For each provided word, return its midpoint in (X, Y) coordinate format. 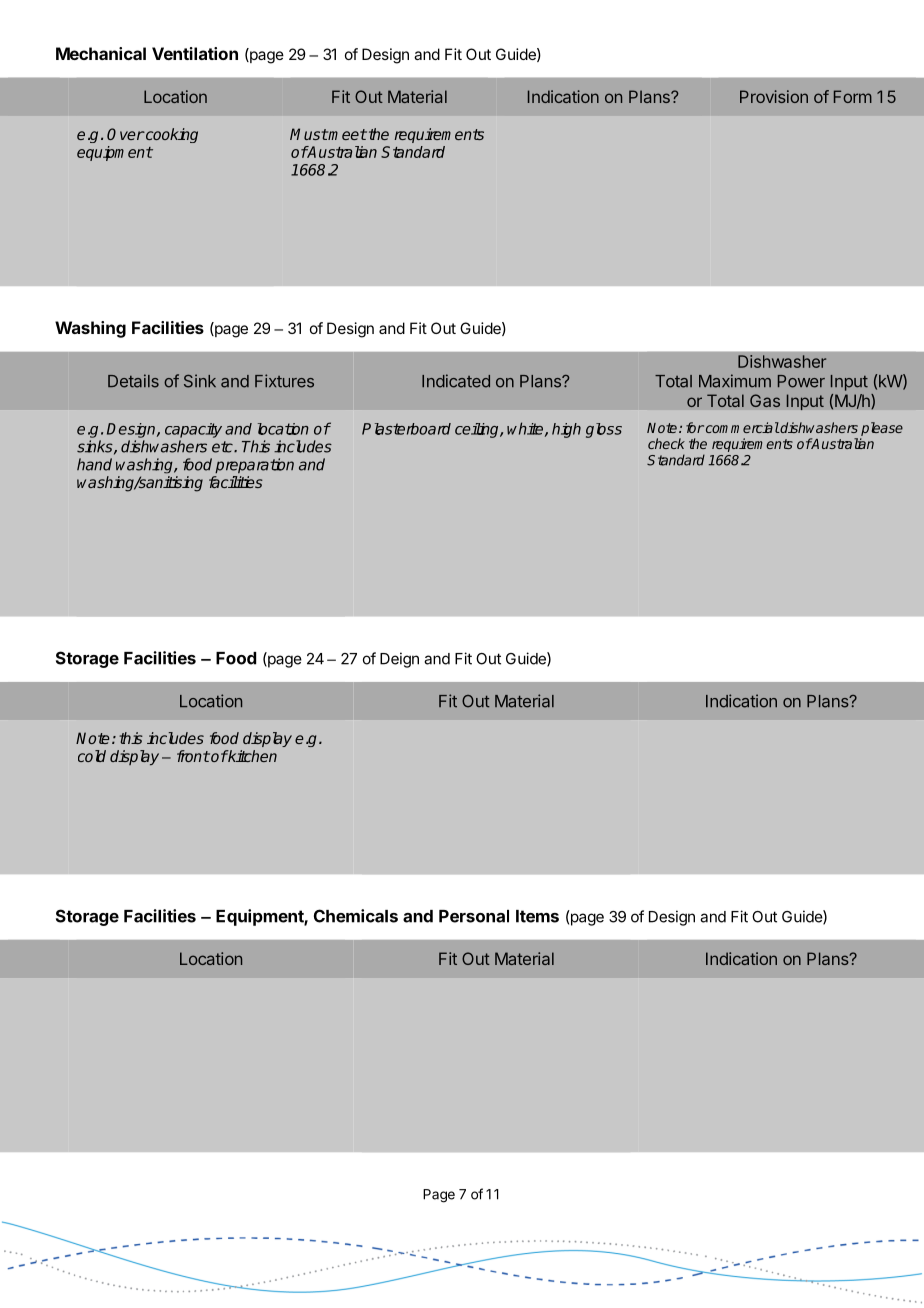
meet (347, 134)
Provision (774, 96)
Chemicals (356, 916)
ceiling (478, 430)
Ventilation (195, 53)
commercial (743, 427)
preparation (254, 465)
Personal (474, 916)
